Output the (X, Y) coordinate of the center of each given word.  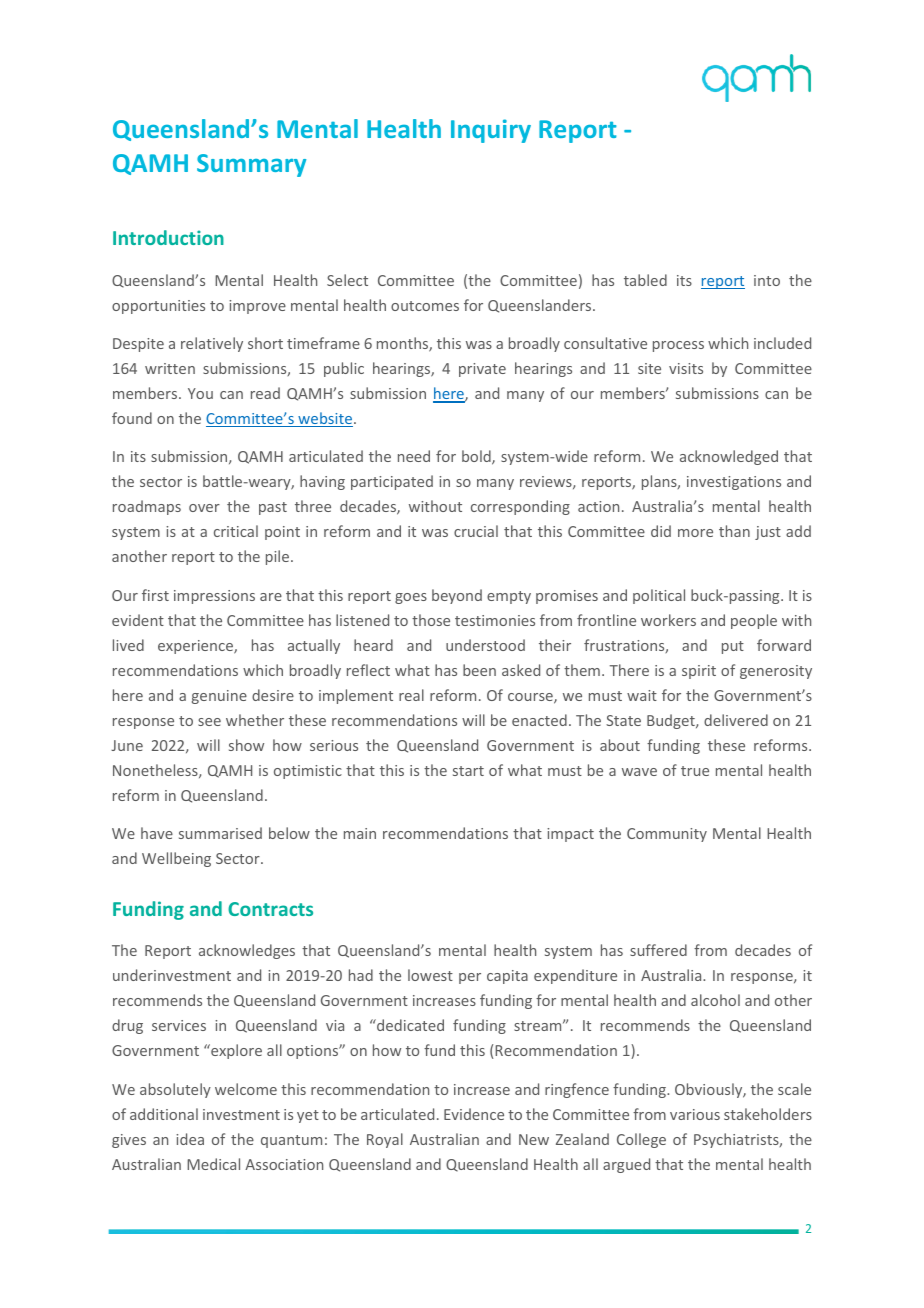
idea (190, 1139)
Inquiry (491, 131)
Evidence (474, 1114)
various (695, 1114)
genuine (219, 697)
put (733, 647)
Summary (251, 165)
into (767, 280)
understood (485, 645)
